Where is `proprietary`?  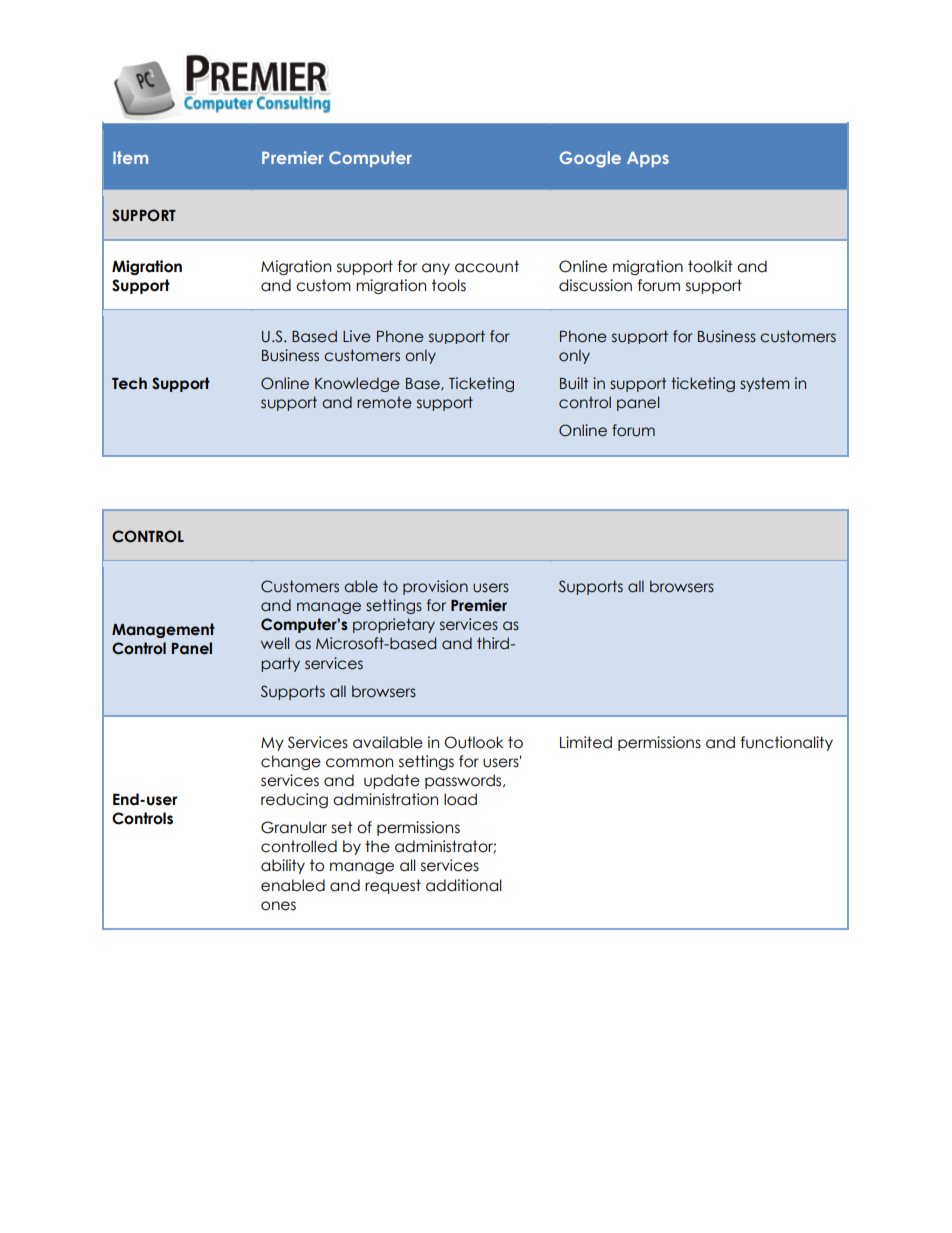
proprietary is located at coordinates (394, 625).
